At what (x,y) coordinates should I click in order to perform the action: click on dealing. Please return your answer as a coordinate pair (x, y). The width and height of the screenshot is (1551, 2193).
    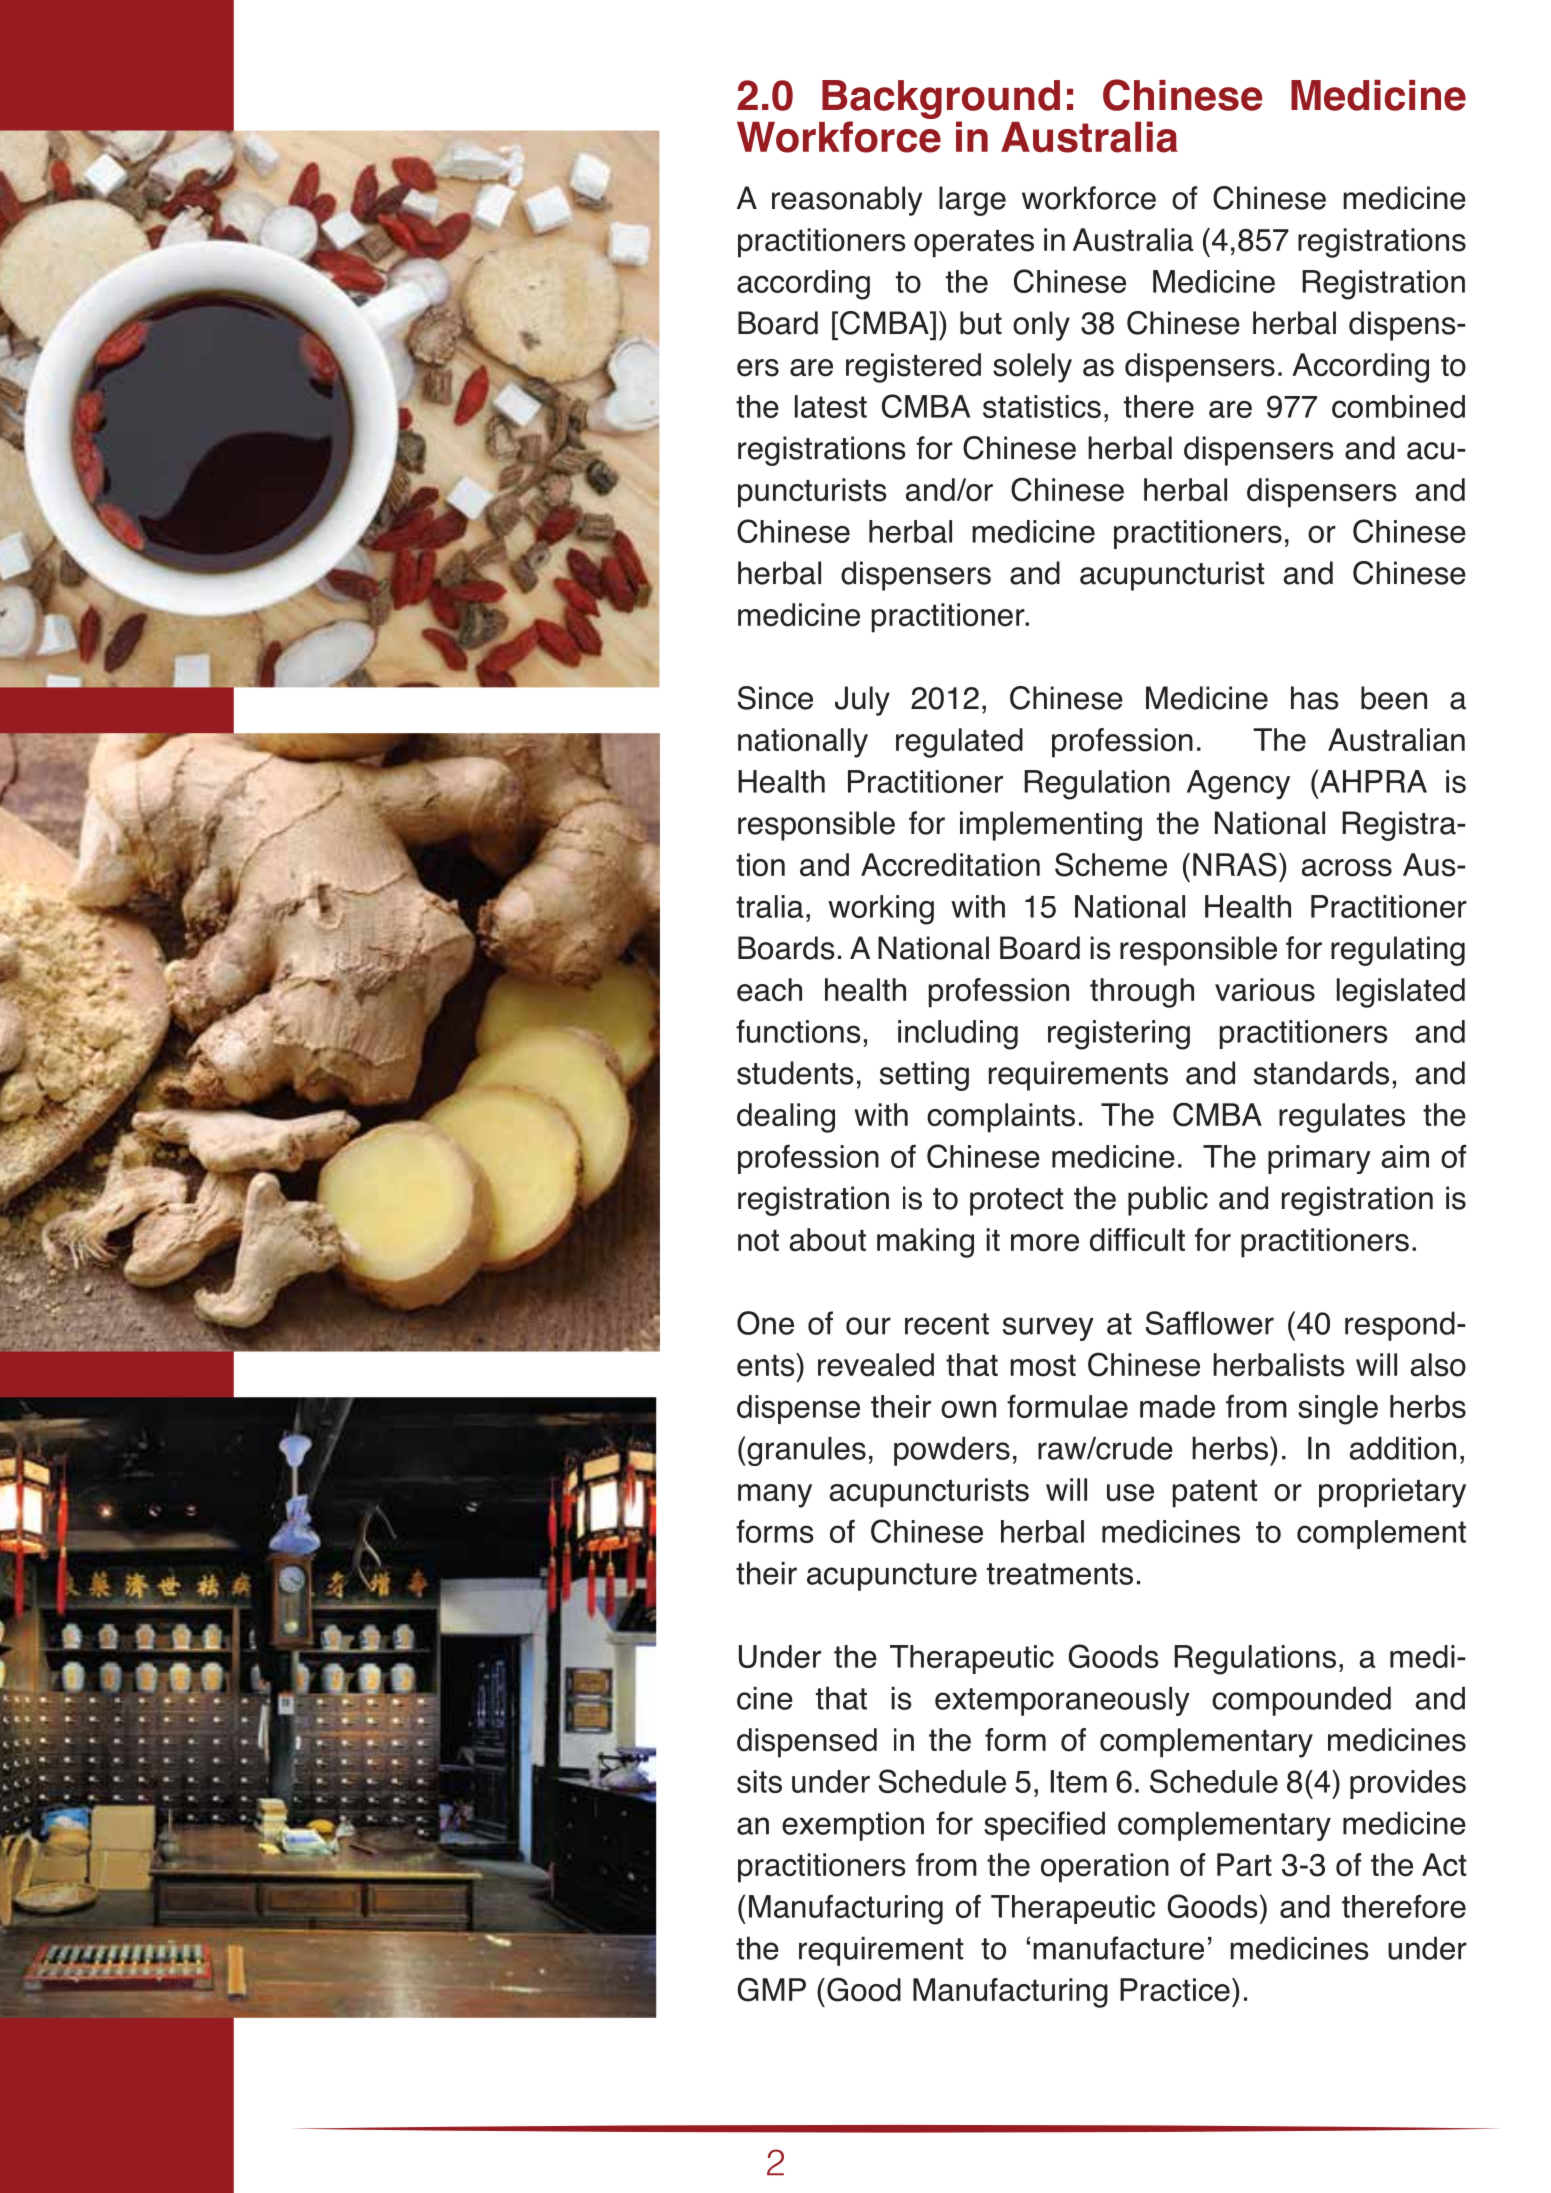
    Looking at the image, I should click on (786, 1118).
